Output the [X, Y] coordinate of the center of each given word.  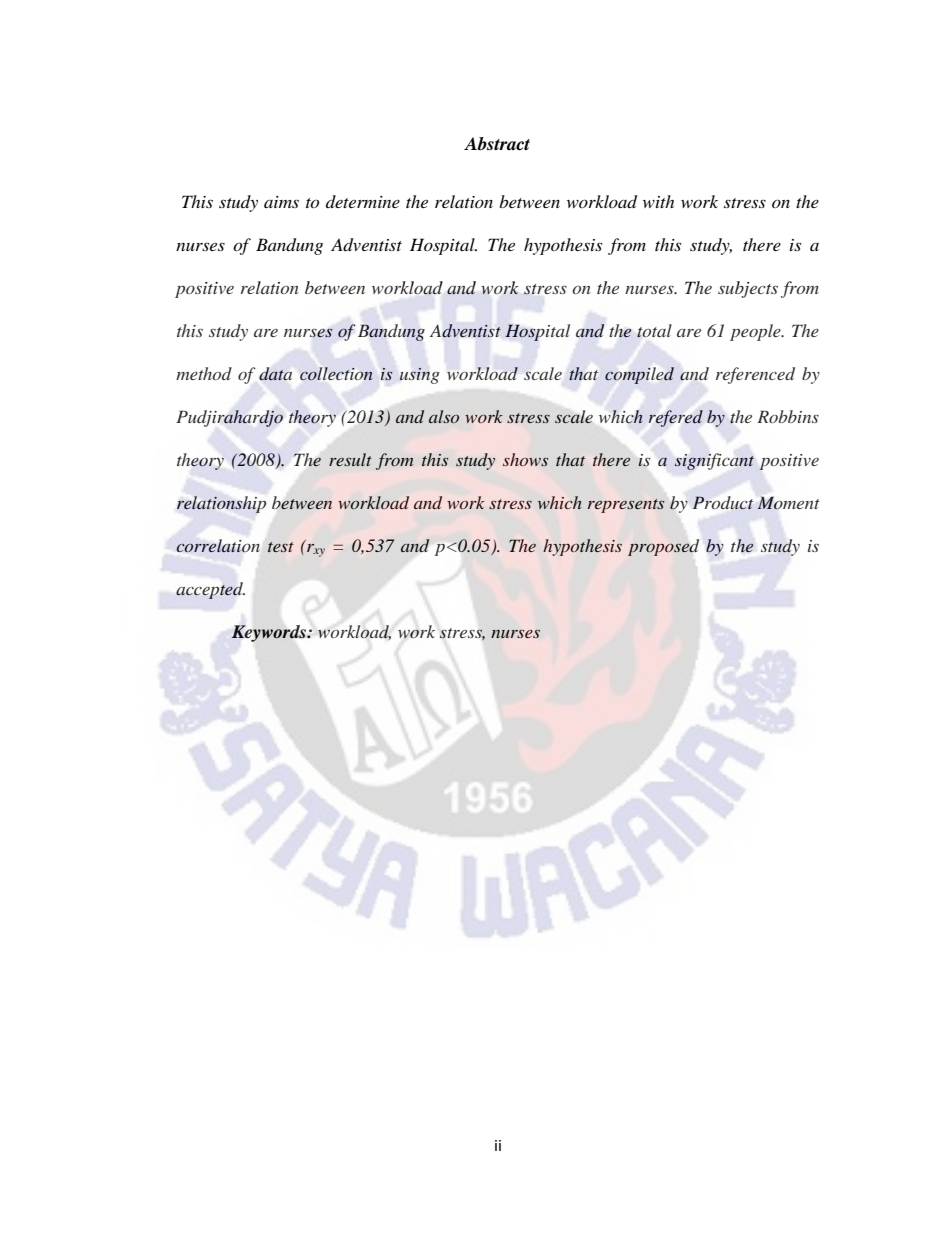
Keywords [270, 633]
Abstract [497, 144]
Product [723, 502]
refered [676, 418]
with [658, 201]
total [654, 331]
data [275, 373]
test [281, 547]
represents [626, 506]
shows [526, 459]
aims [281, 202]
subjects [748, 289]
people [756, 332]
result [350, 459]
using [420, 375]
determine [363, 201]
